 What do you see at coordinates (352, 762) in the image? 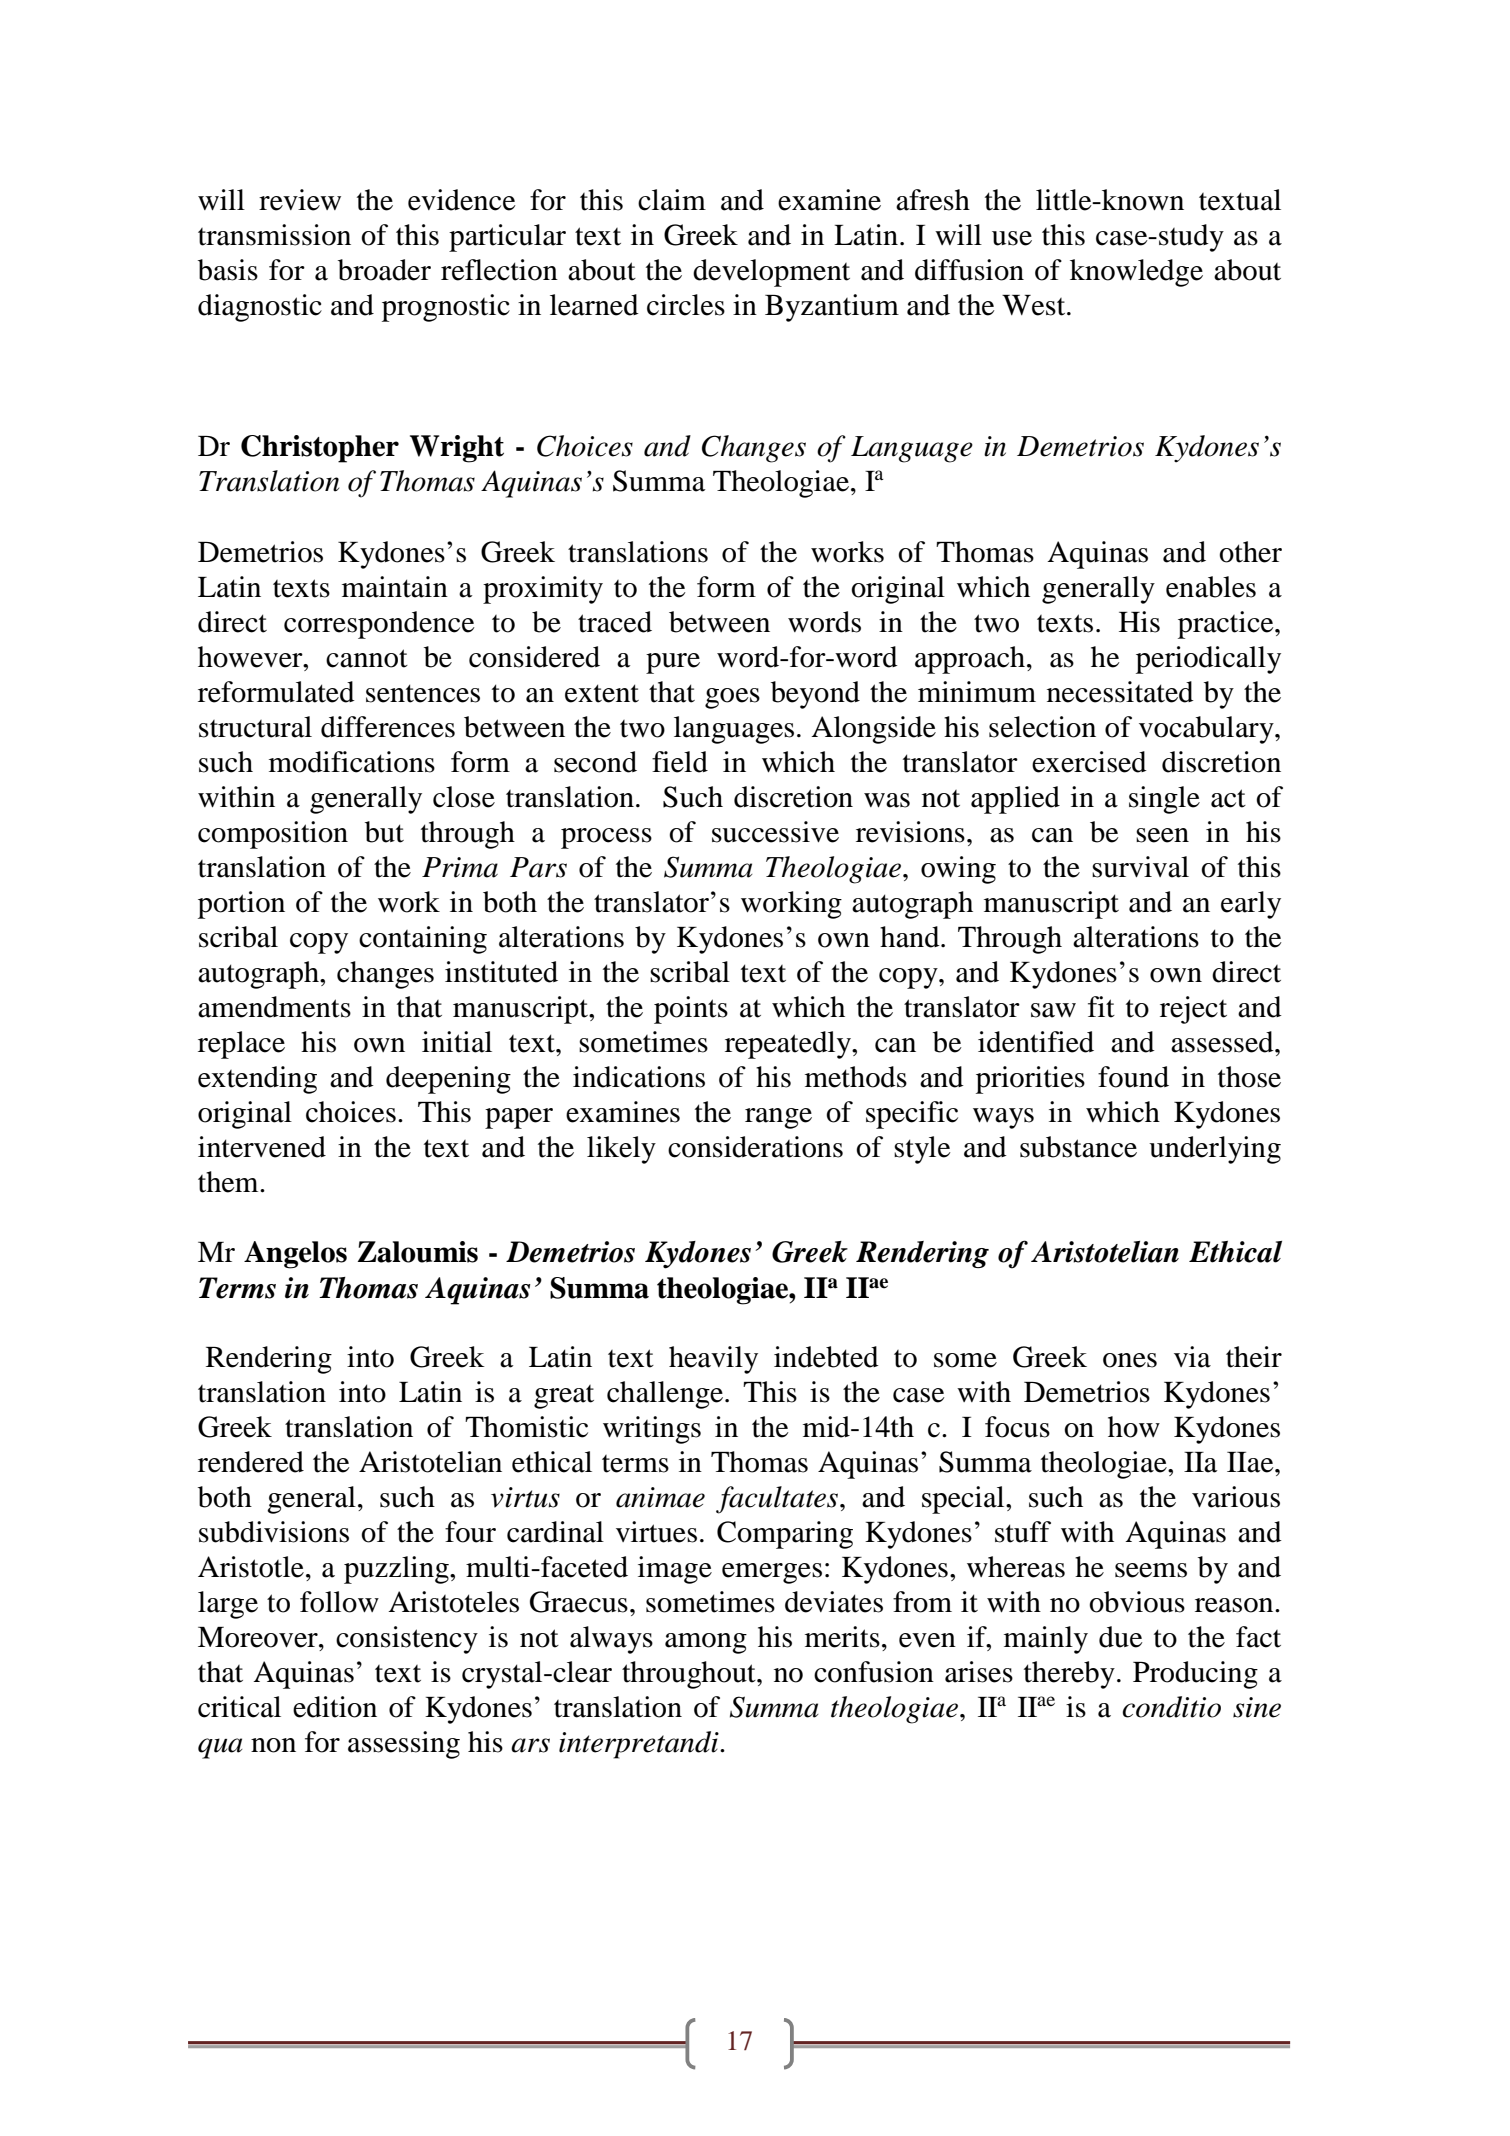
I see `modifications` at bounding box center [352, 762].
